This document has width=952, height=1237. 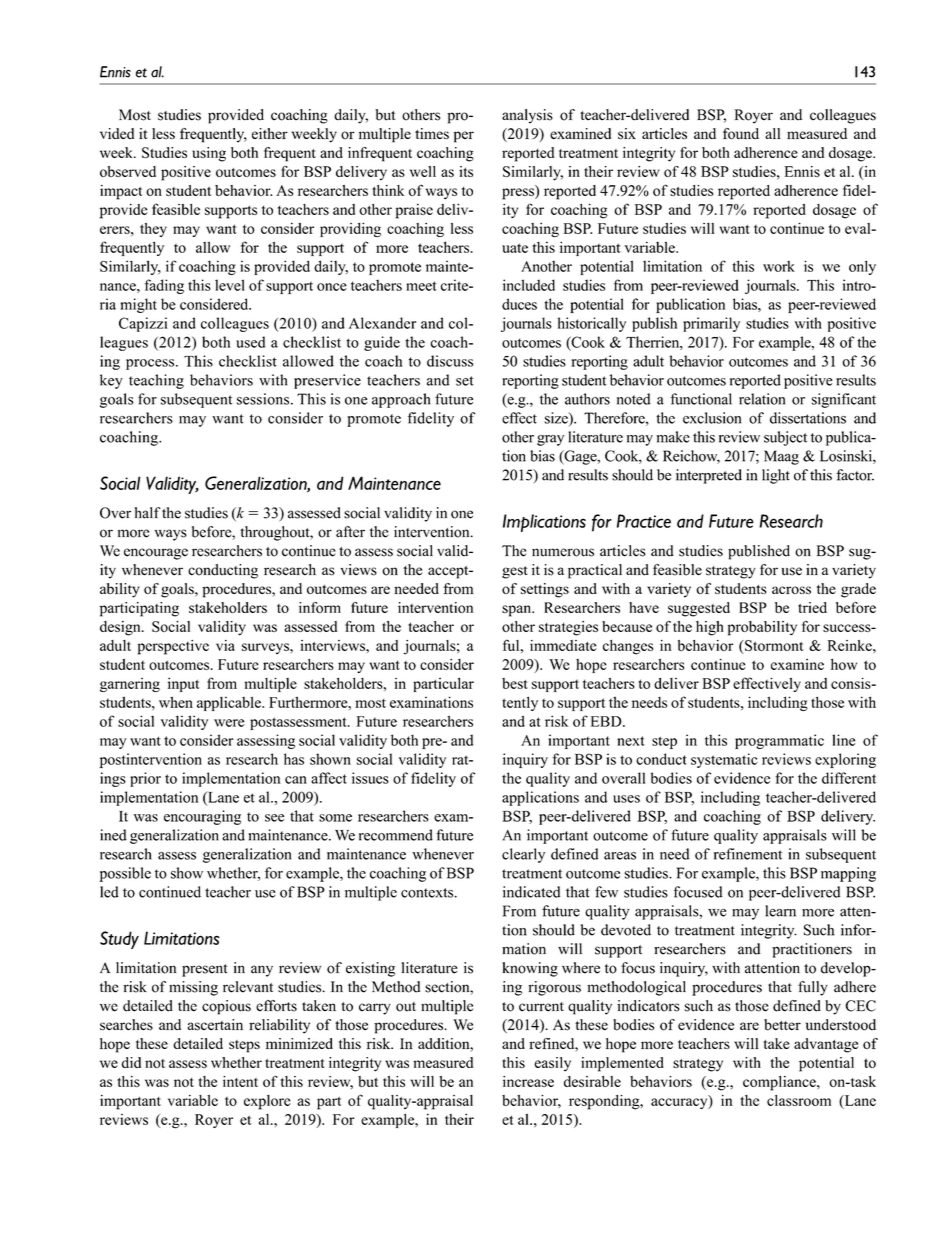 I want to click on programmatic, so click(x=779, y=741).
